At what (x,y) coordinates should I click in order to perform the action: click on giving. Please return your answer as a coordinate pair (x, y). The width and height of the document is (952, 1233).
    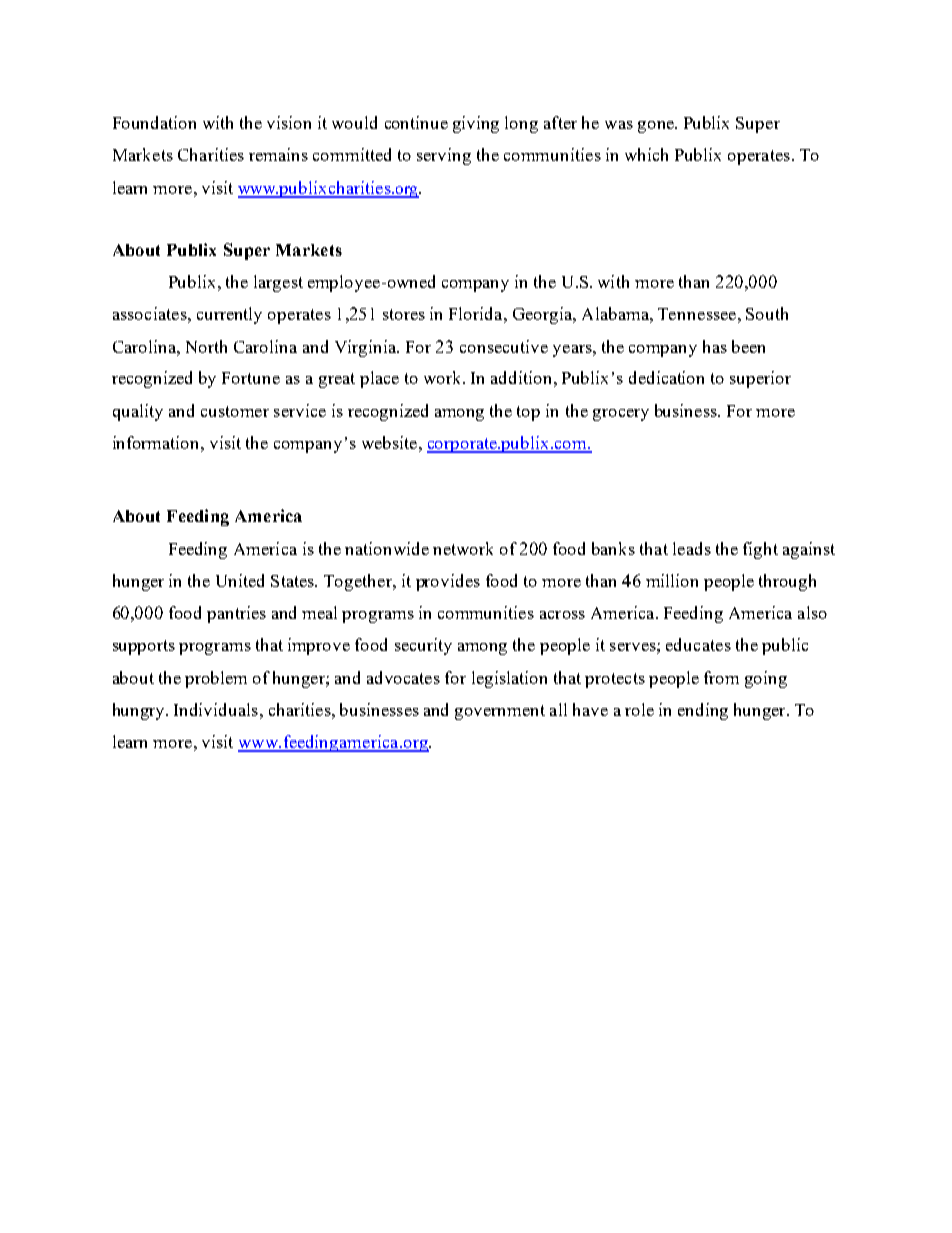
    Looking at the image, I should click on (476, 124).
